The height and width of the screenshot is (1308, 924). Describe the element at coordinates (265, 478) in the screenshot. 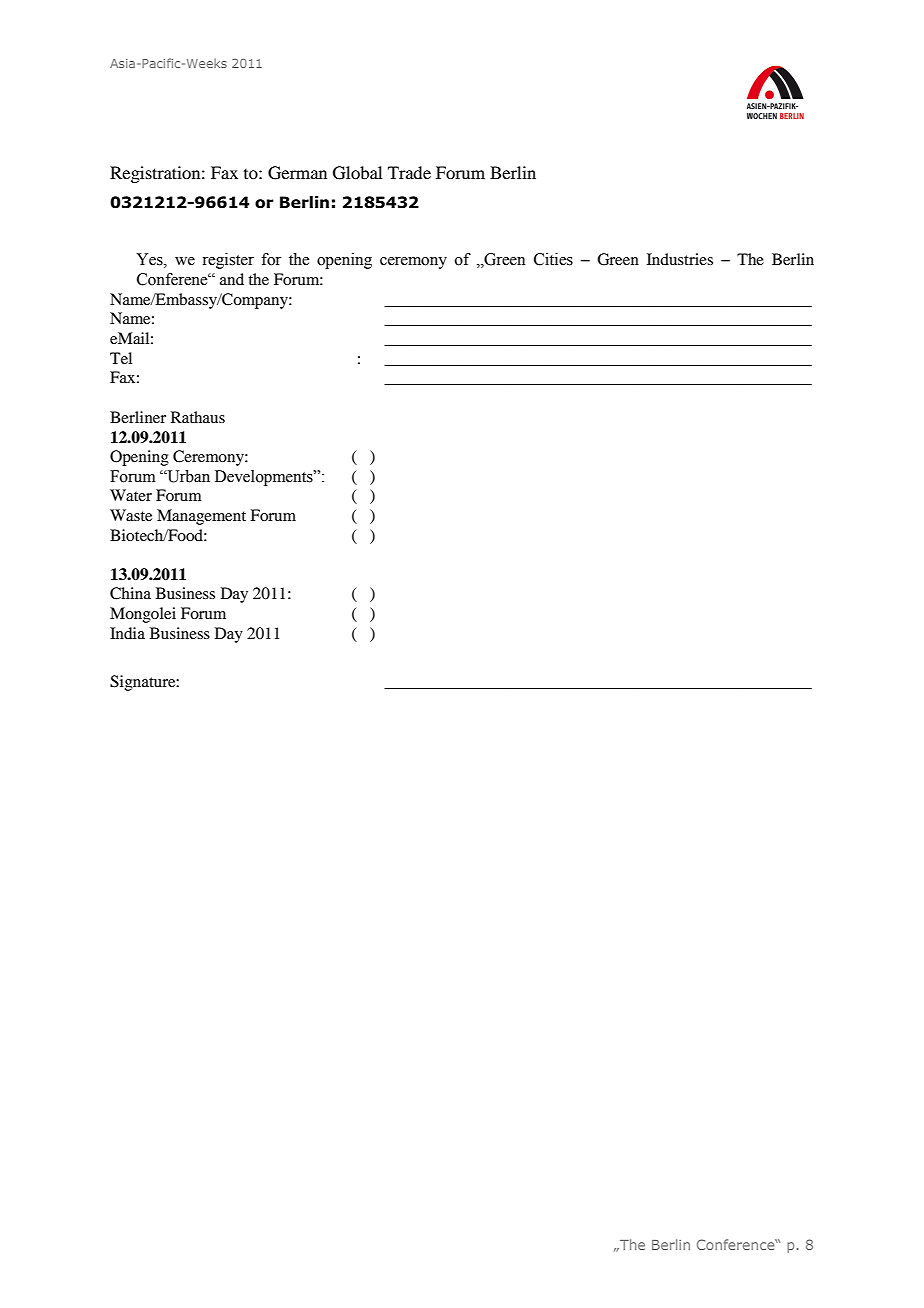

I see `Developments` at that location.
